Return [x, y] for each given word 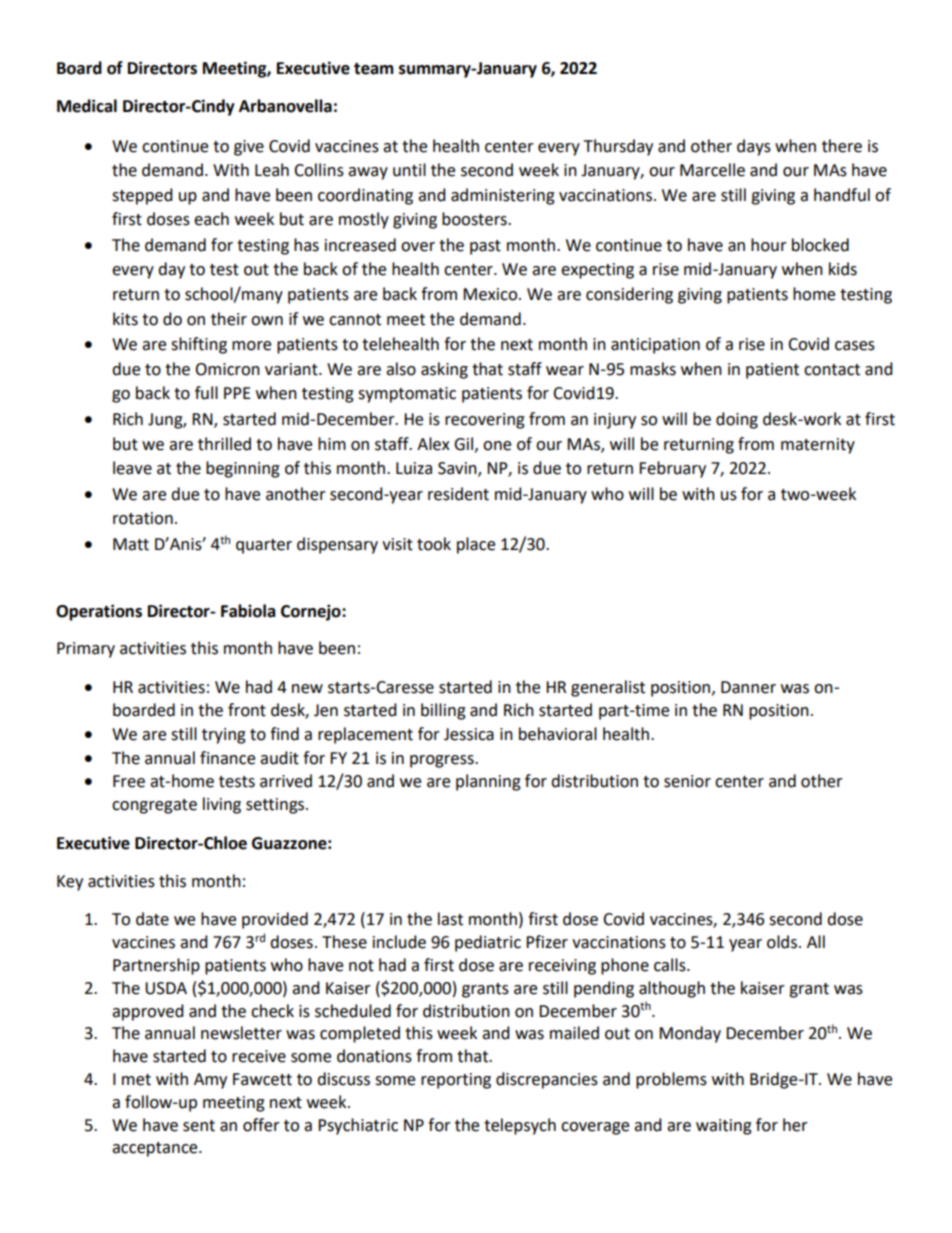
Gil [465, 444]
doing [737, 420]
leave [132, 468]
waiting [724, 1127]
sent [199, 1126]
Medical [87, 106]
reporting [456, 1081]
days [754, 147]
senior [687, 781]
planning [488, 782]
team [374, 69]
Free [129, 781]
